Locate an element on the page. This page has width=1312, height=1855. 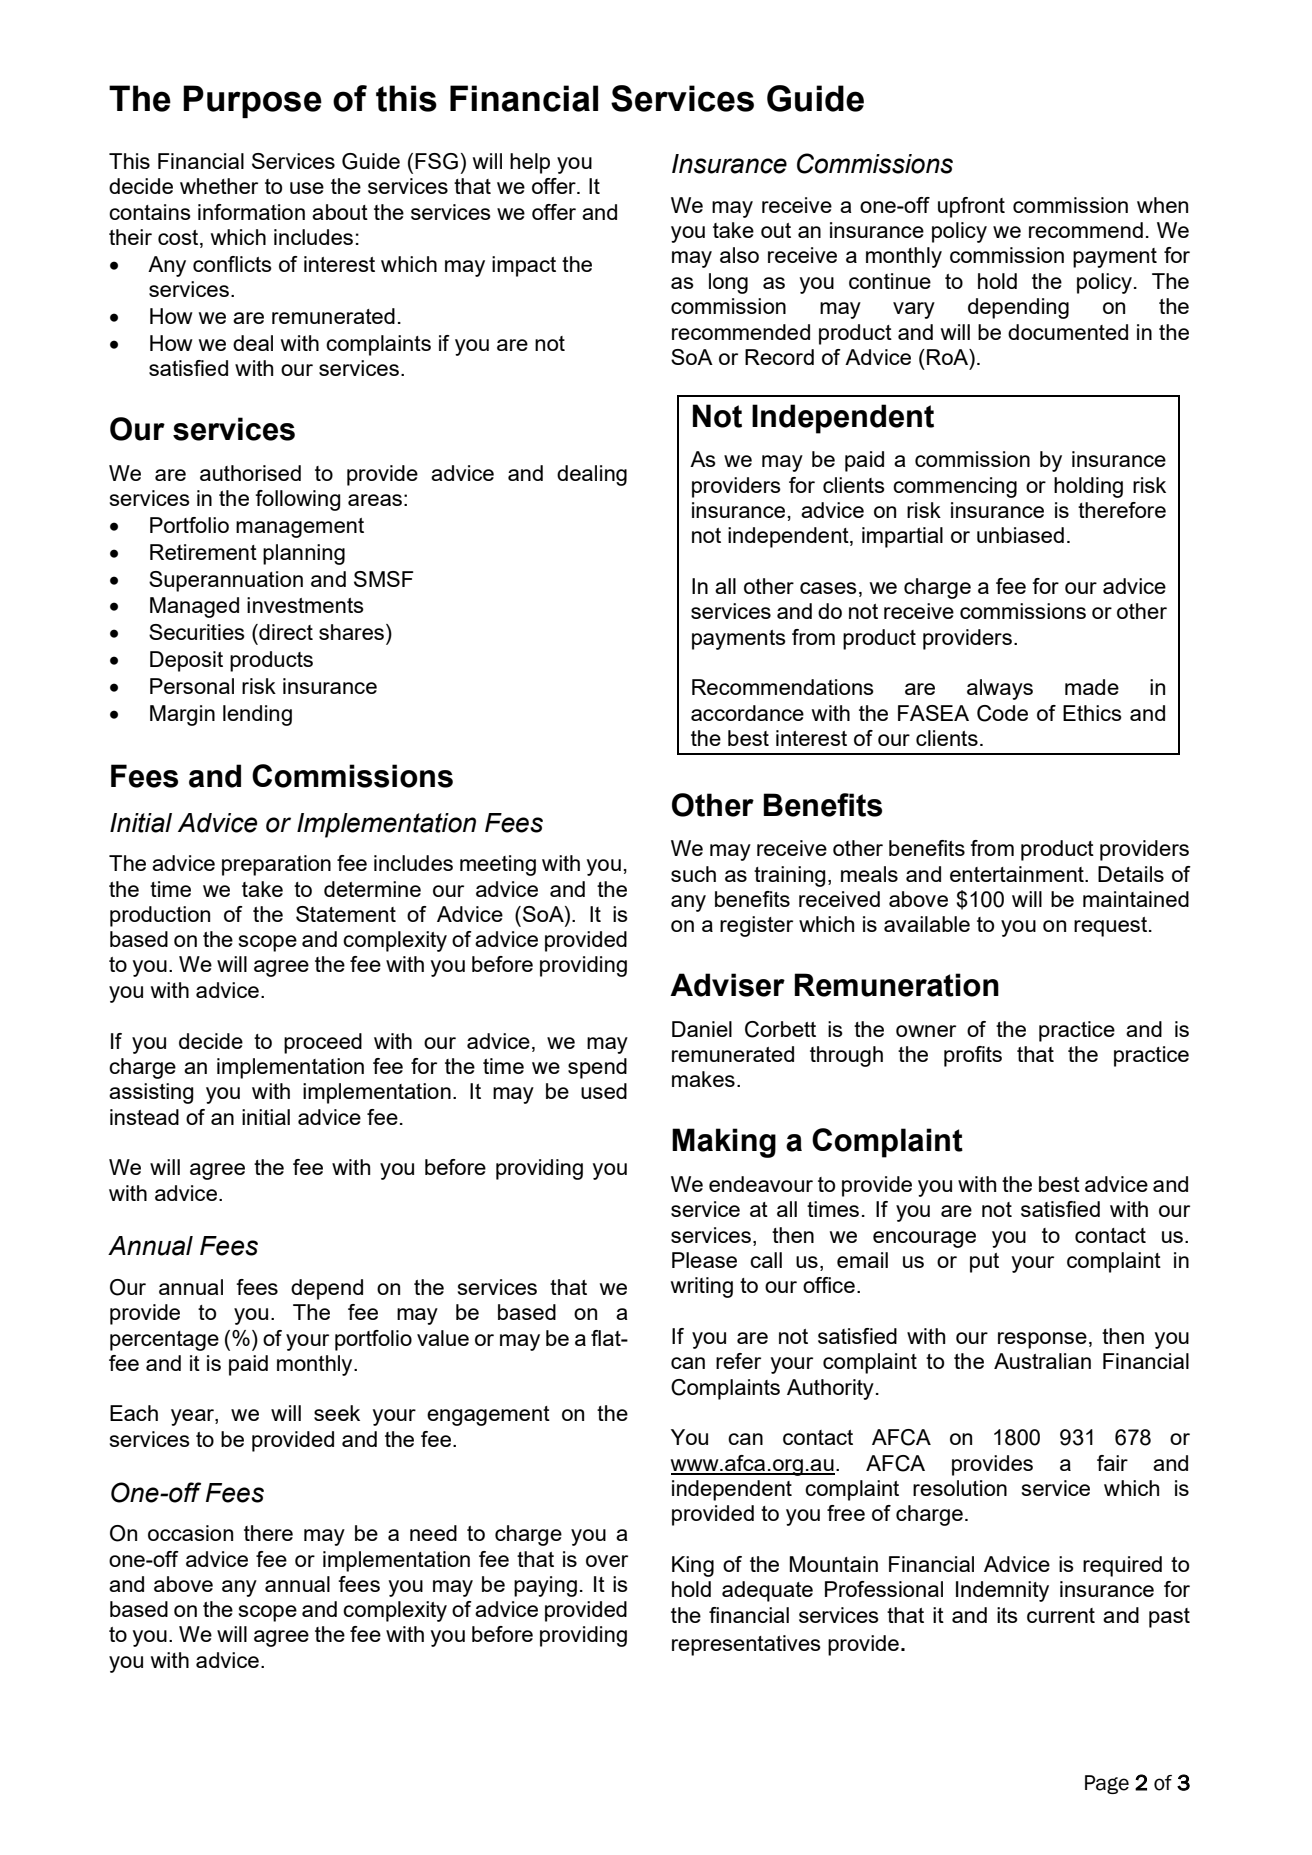
Page is located at coordinates (1107, 1784).
